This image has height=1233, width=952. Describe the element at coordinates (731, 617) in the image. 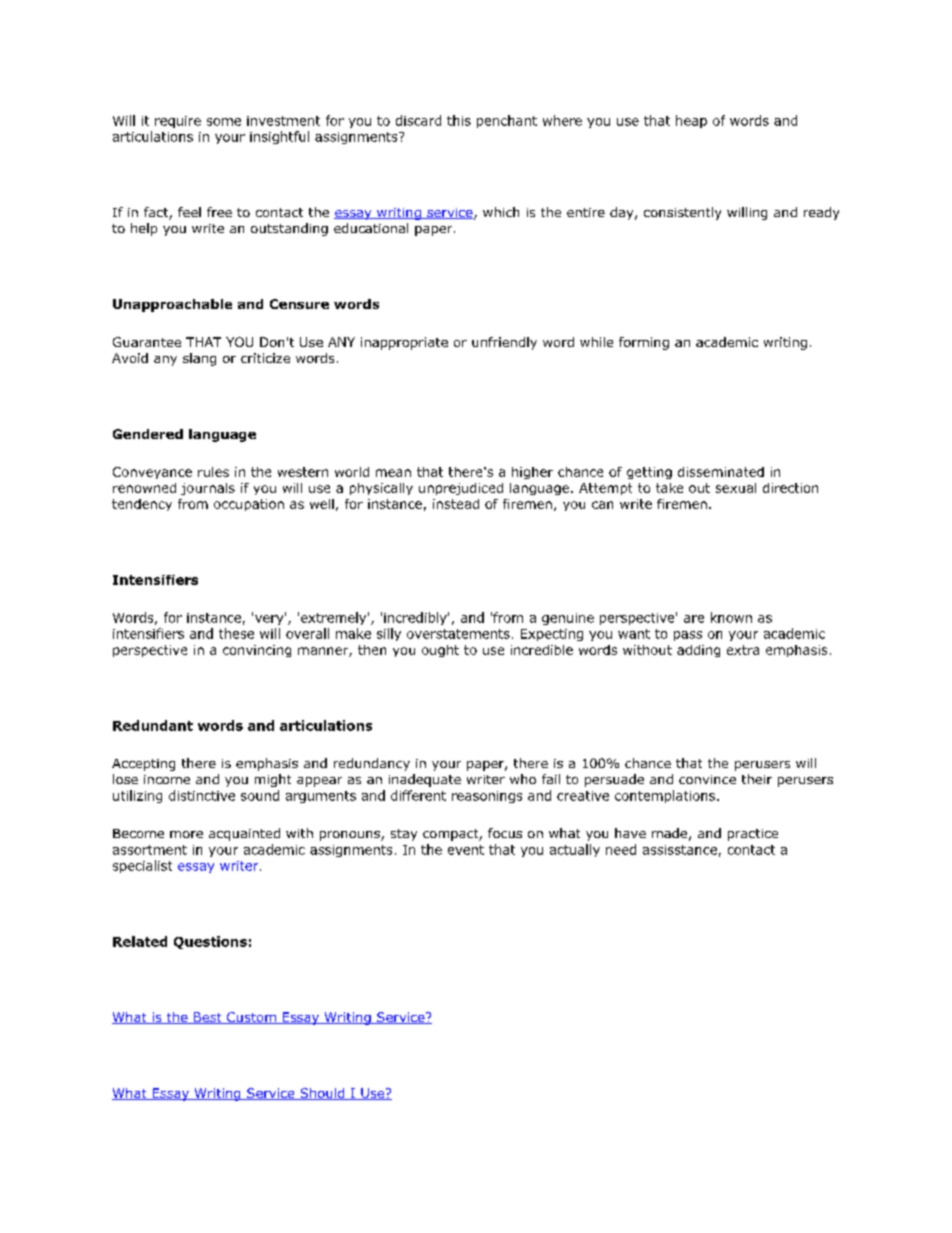

I see `known` at that location.
